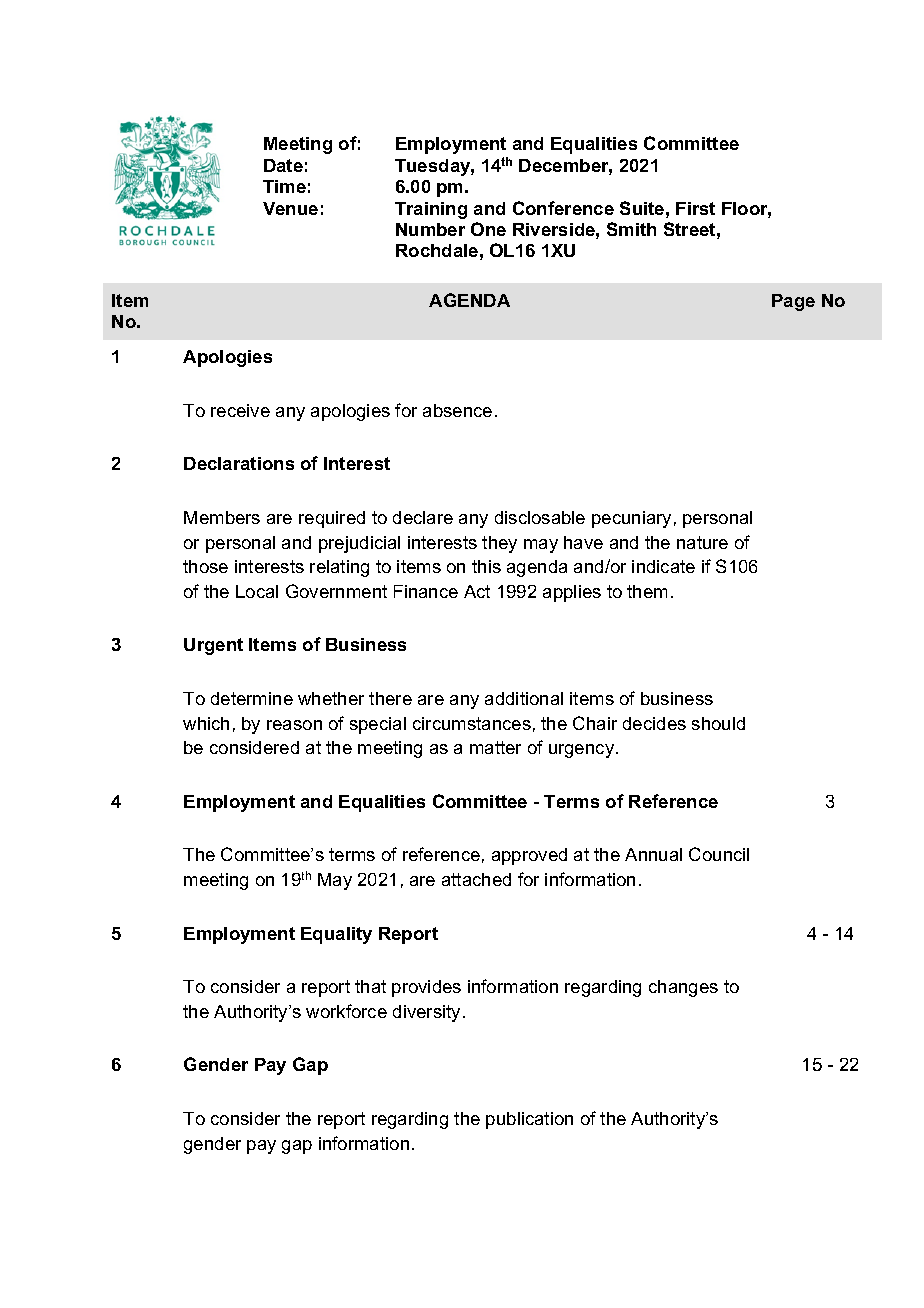 The width and height of the page is (924, 1308). Describe the element at coordinates (695, 208) in the page. I see `First` at that location.
